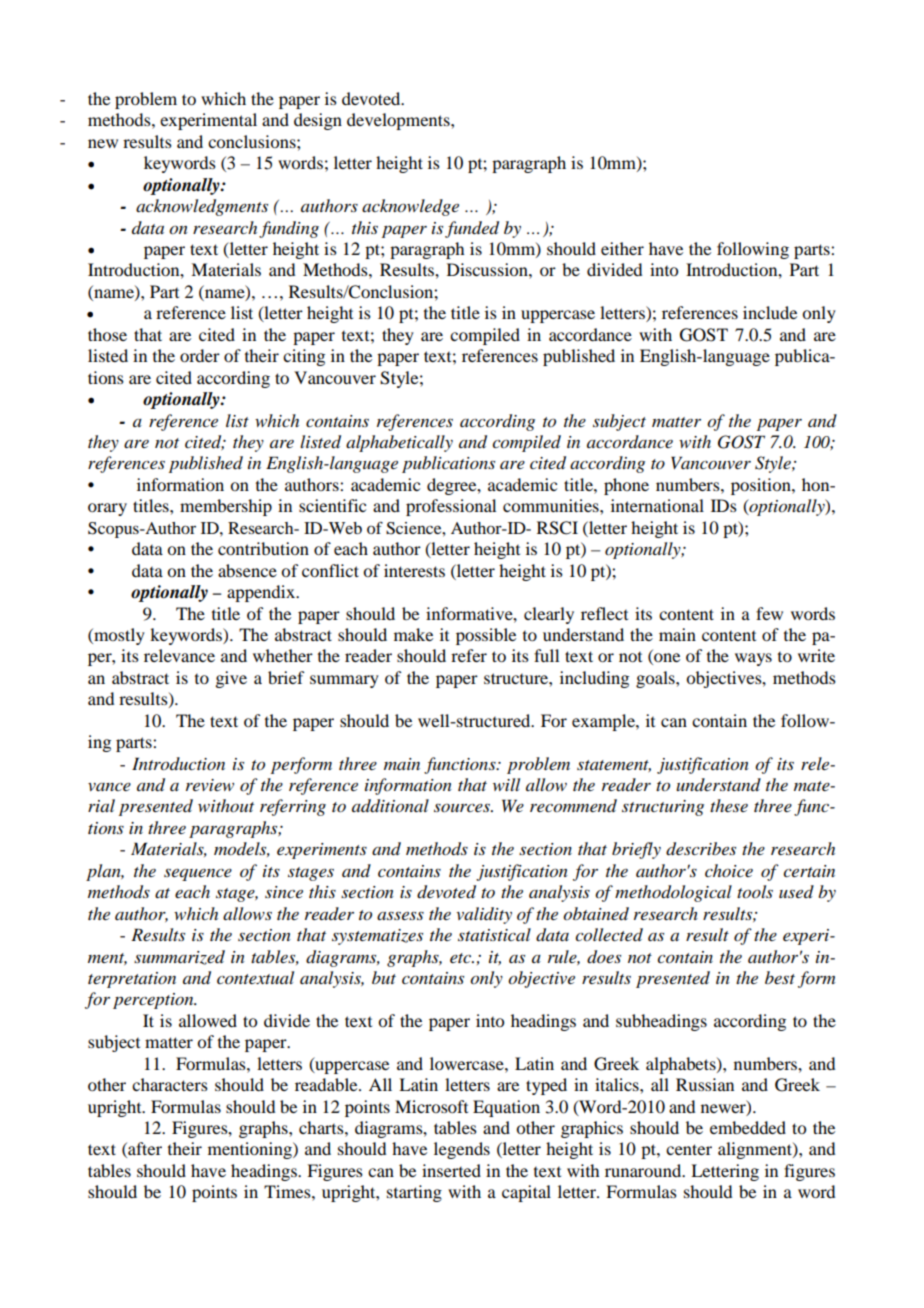 The width and height of the screenshot is (924, 1308). I want to click on characters, so click(170, 1084).
